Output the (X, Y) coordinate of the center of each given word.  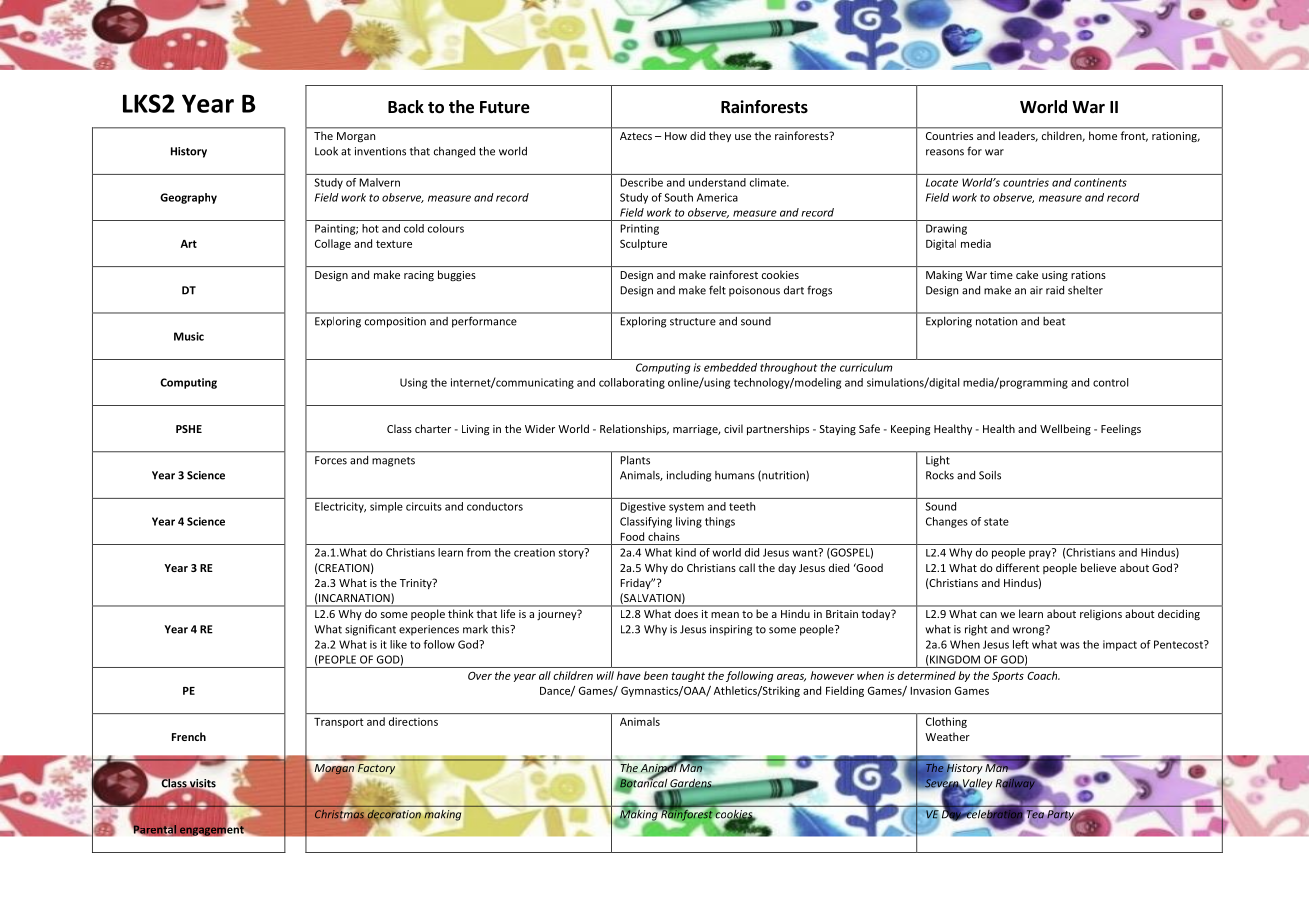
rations (1088, 275)
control (1110, 382)
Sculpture (643, 244)
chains (664, 536)
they (720, 137)
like (398, 644)
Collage (333, 244)
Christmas (339, 814)
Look (326, 151)
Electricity (340, 507)
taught (688, 676)
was (1070, 645)
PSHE (189, 429)
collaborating (632, 383)
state (996, 522)
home (1103, 135)
